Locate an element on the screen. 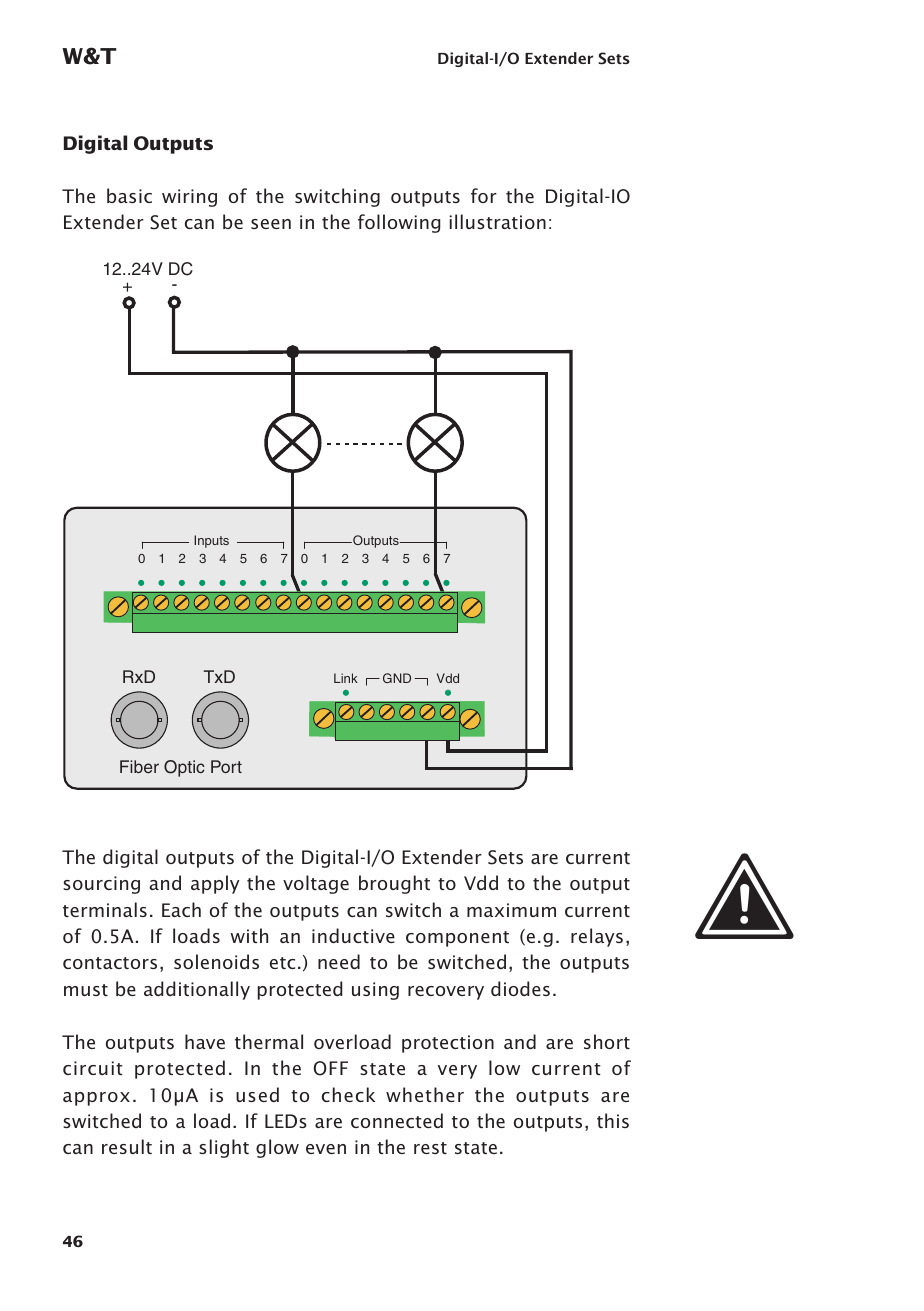 Image resolution: width=924 pixels, height=1311 pixels. check is located at coordinates (348, 1094).
